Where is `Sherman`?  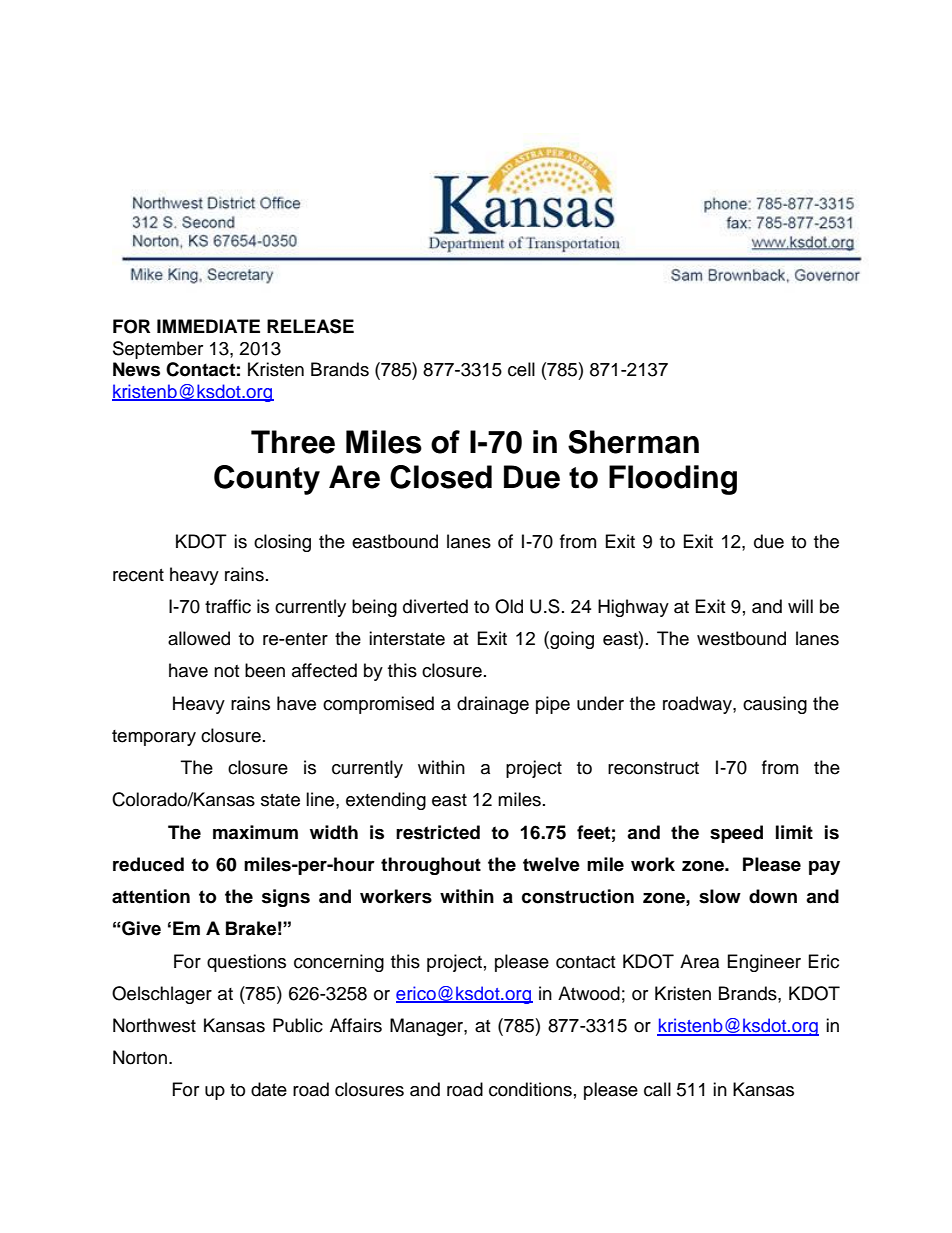 Sherman is located at coordinates (633, 442).
